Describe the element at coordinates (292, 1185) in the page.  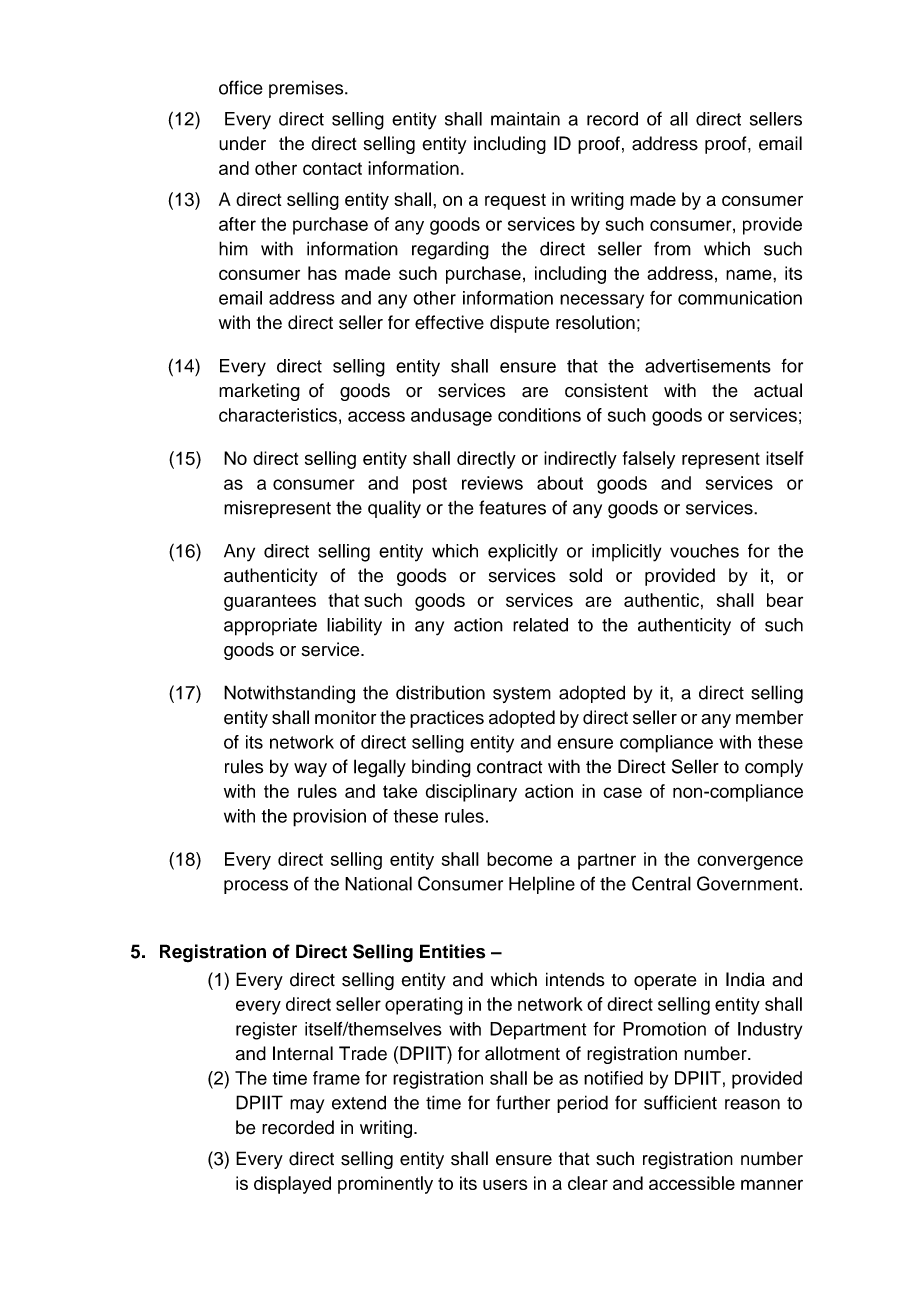
I see `displayed` at that location.
